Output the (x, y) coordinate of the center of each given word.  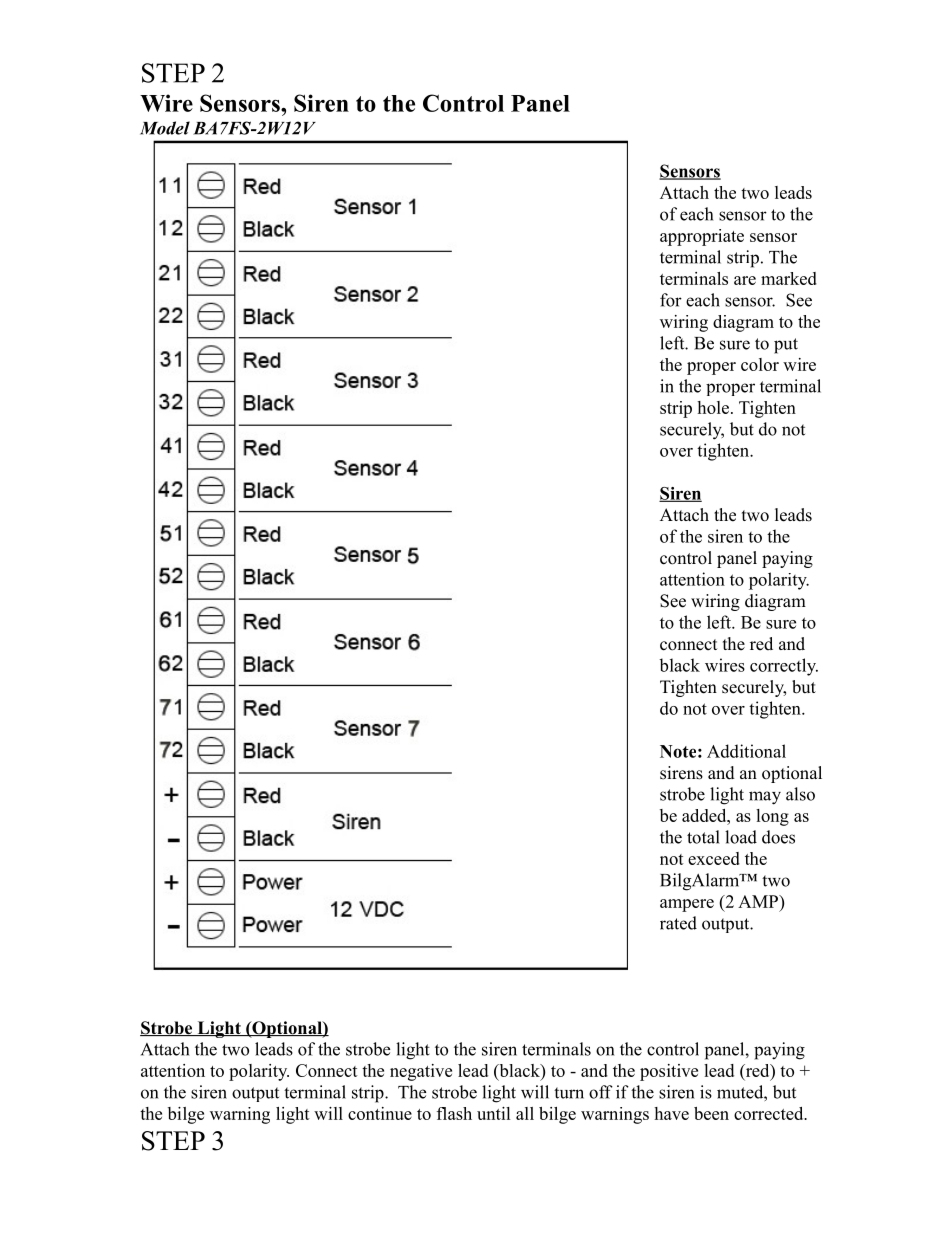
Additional (746, 751)
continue (380, 1113)
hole (713, 407)
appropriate (702, 237)
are (745, 280)
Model (165, 128)
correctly (784, 667)
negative (421, 1072)
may (765, 798)
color (760, 364)
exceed (714, 858)
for (671, 300)
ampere (687, 905)
